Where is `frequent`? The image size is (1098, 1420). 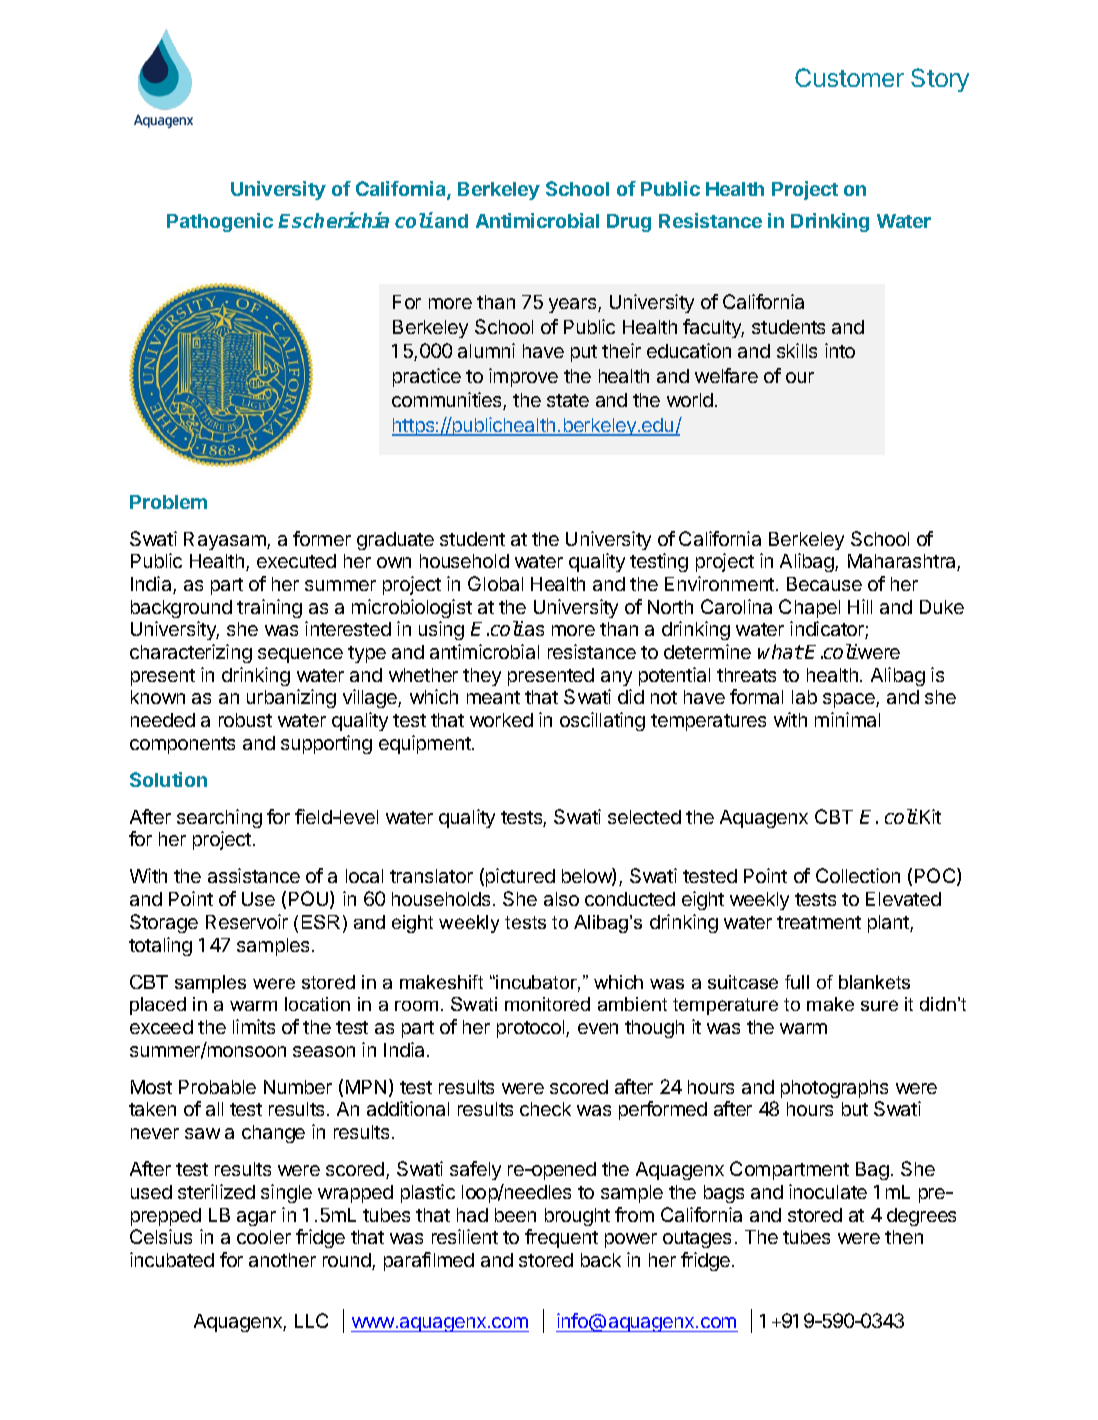 frequent is located at coordinates (561, 1238).
